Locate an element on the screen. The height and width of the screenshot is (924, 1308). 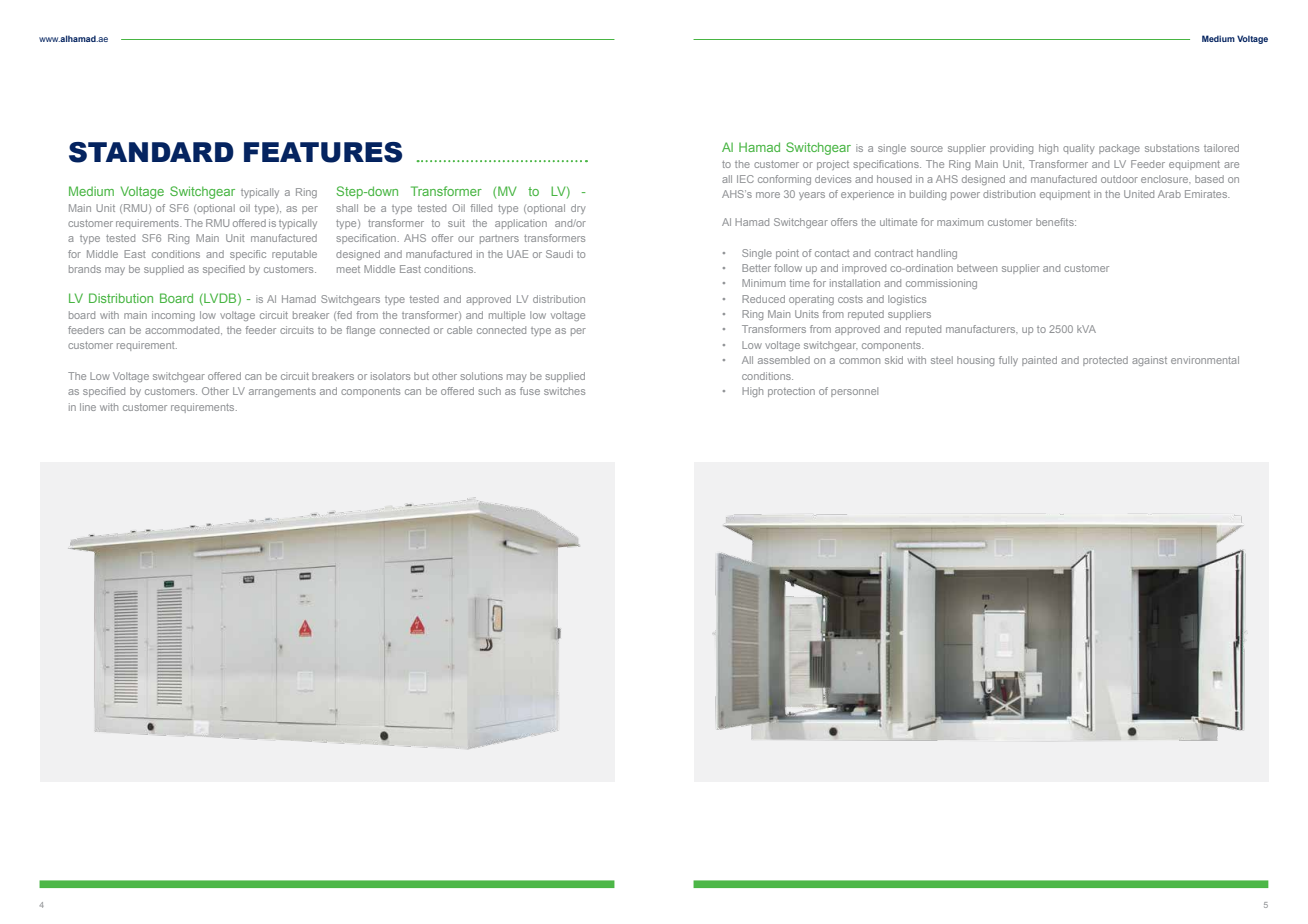
meet is located at coordinates (348, 269).
